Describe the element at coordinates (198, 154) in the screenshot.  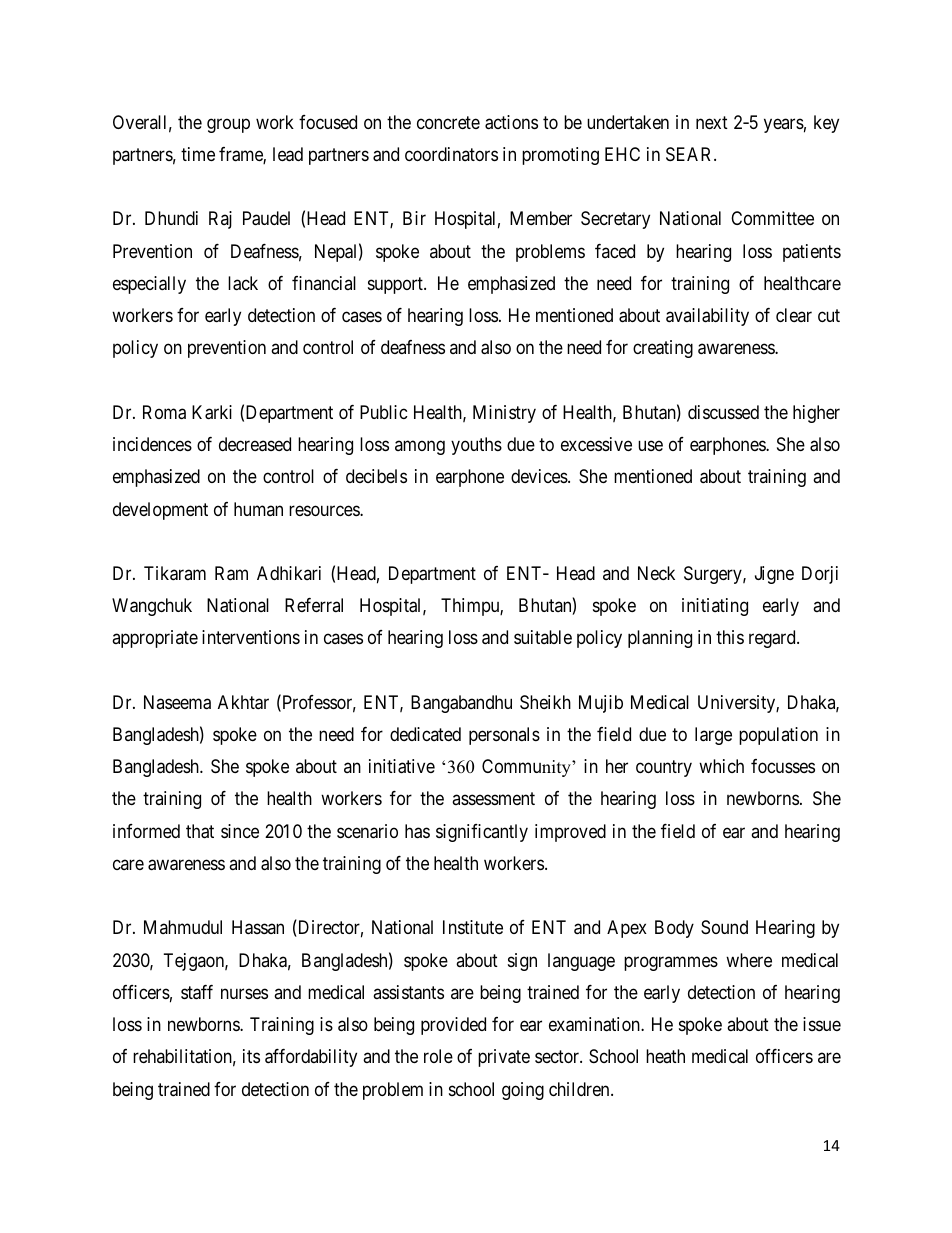
I see `time` at that location.
